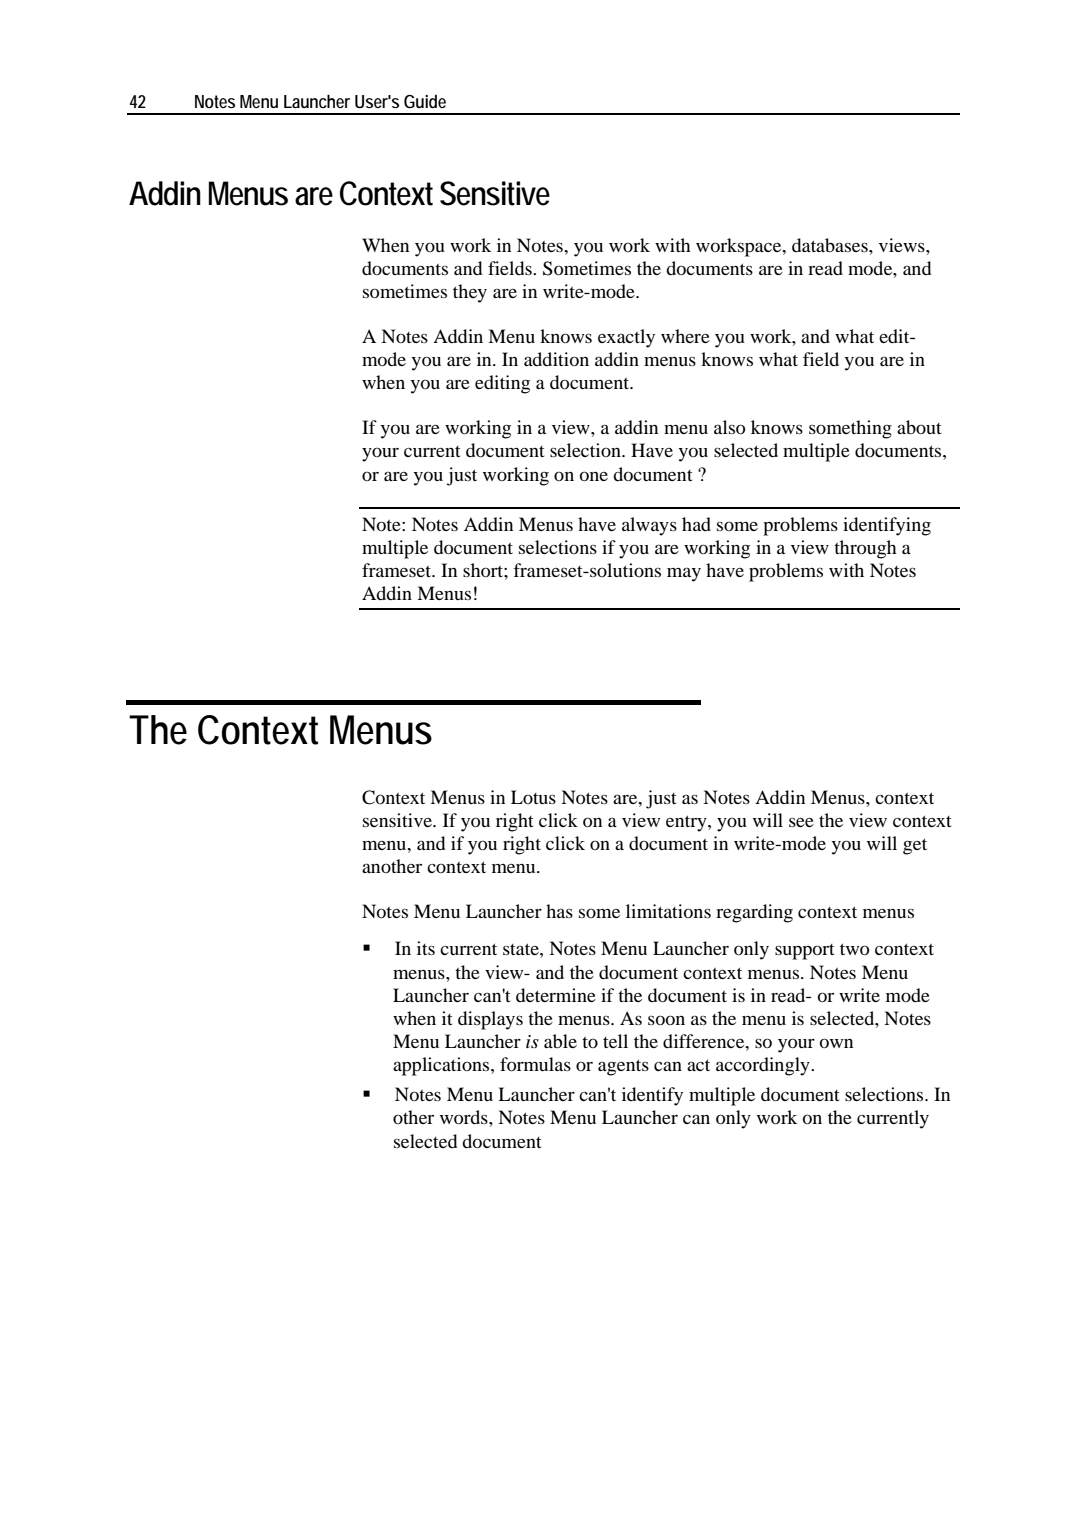  What do you see at coordinates (831, 245) in the page?
I see `databases` at bounding box center [831, 245].
